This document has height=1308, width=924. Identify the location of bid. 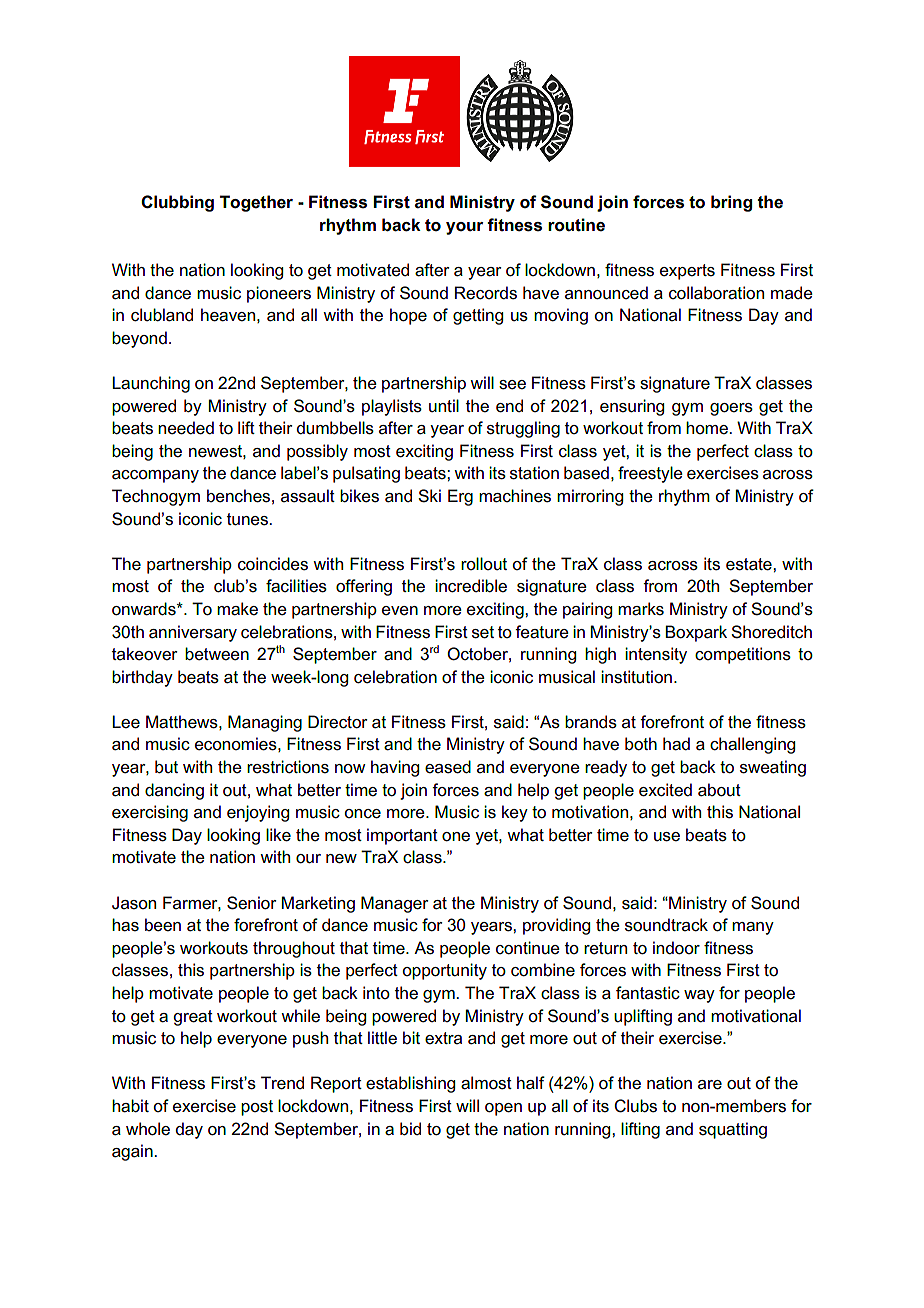
(410, 1128).
